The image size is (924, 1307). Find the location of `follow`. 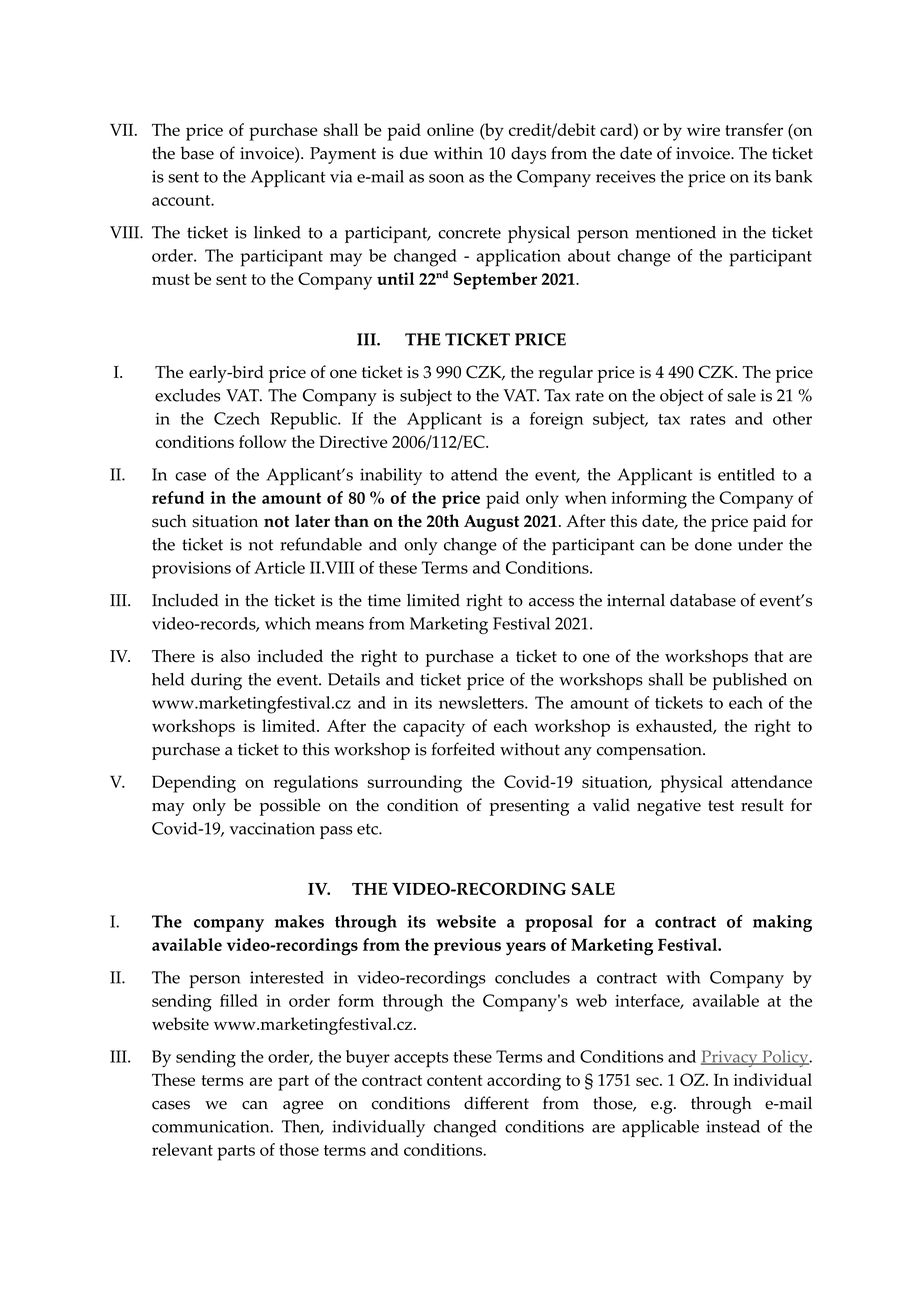

follow is located at coordinates (263, 441).
